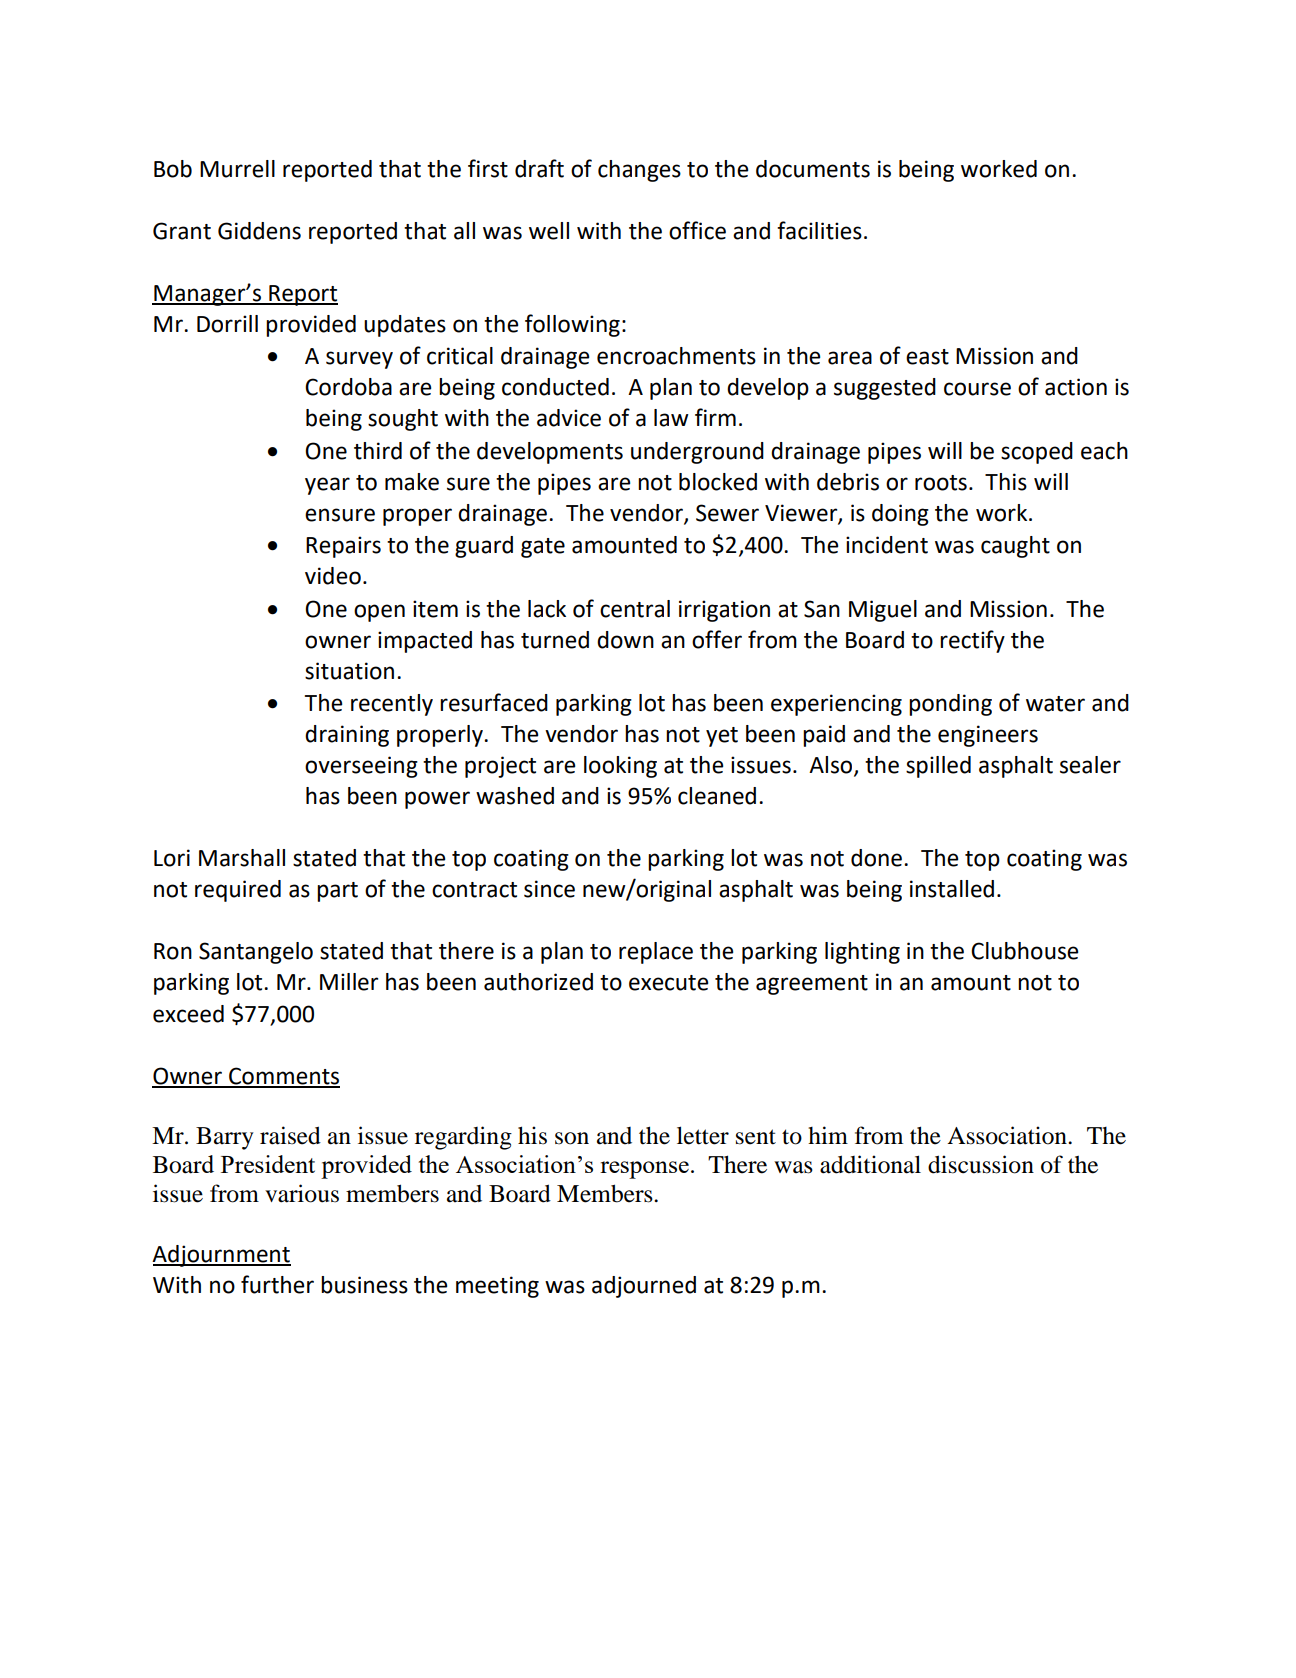 The image size is (1296, 1678). What do you see at coordinates (981, 1164) in the screenshot?
I see `discussion` at bounding box center [981, 1164].
